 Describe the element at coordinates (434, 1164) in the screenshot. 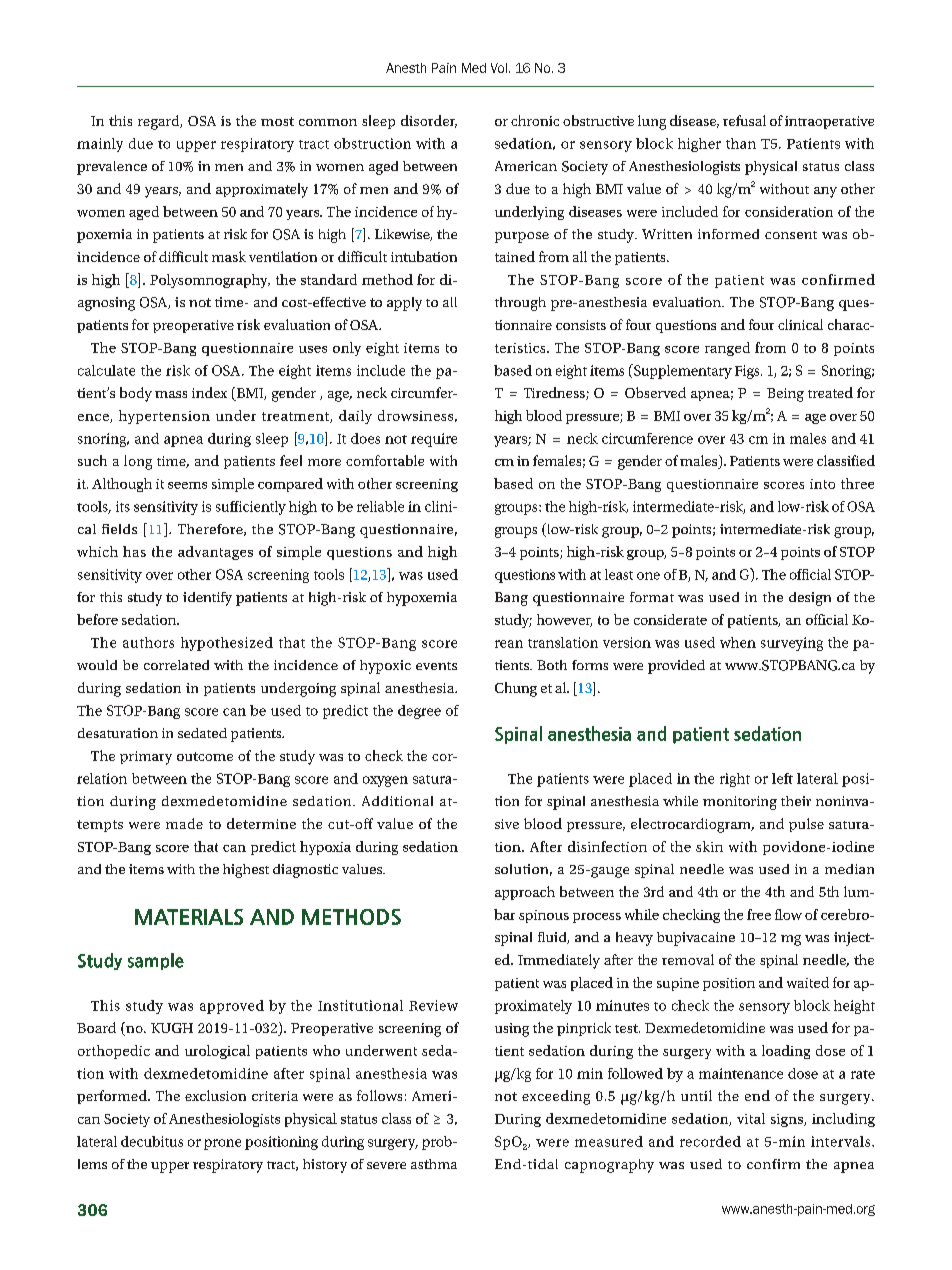

I see `asthma` at that location.
